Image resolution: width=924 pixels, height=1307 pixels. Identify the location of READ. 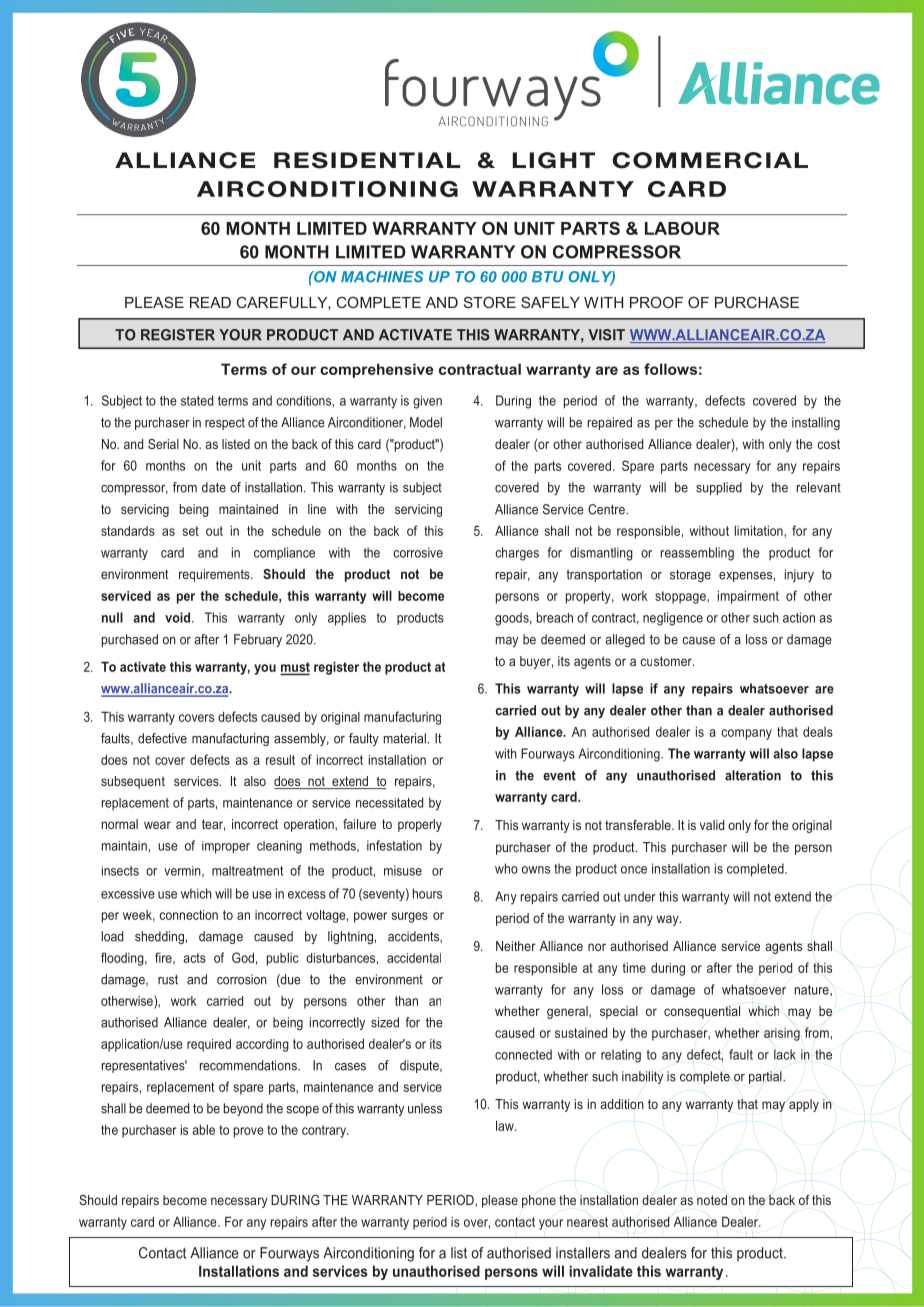
(210, 302).
